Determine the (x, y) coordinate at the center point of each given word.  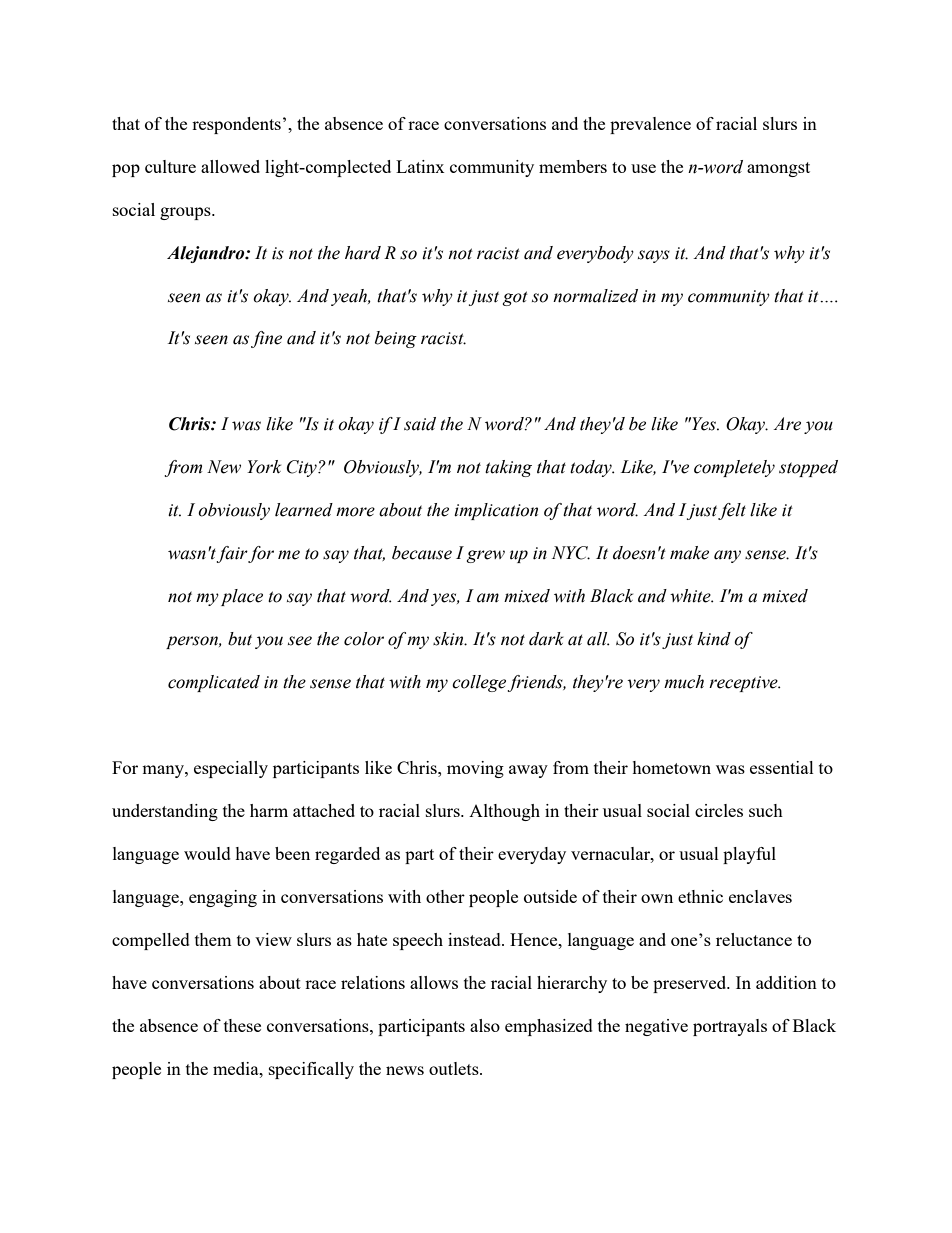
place (242, 597)
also (485, 1025)
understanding (165, 812)
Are (787, 424)
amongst (778, 169)
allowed (230, 166)
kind (714, 639)
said (420, 424)
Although (504, 812)
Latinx (420, 166)
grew (486, 556)
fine (266, 339)
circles (719, 810)
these (242, 1025)
